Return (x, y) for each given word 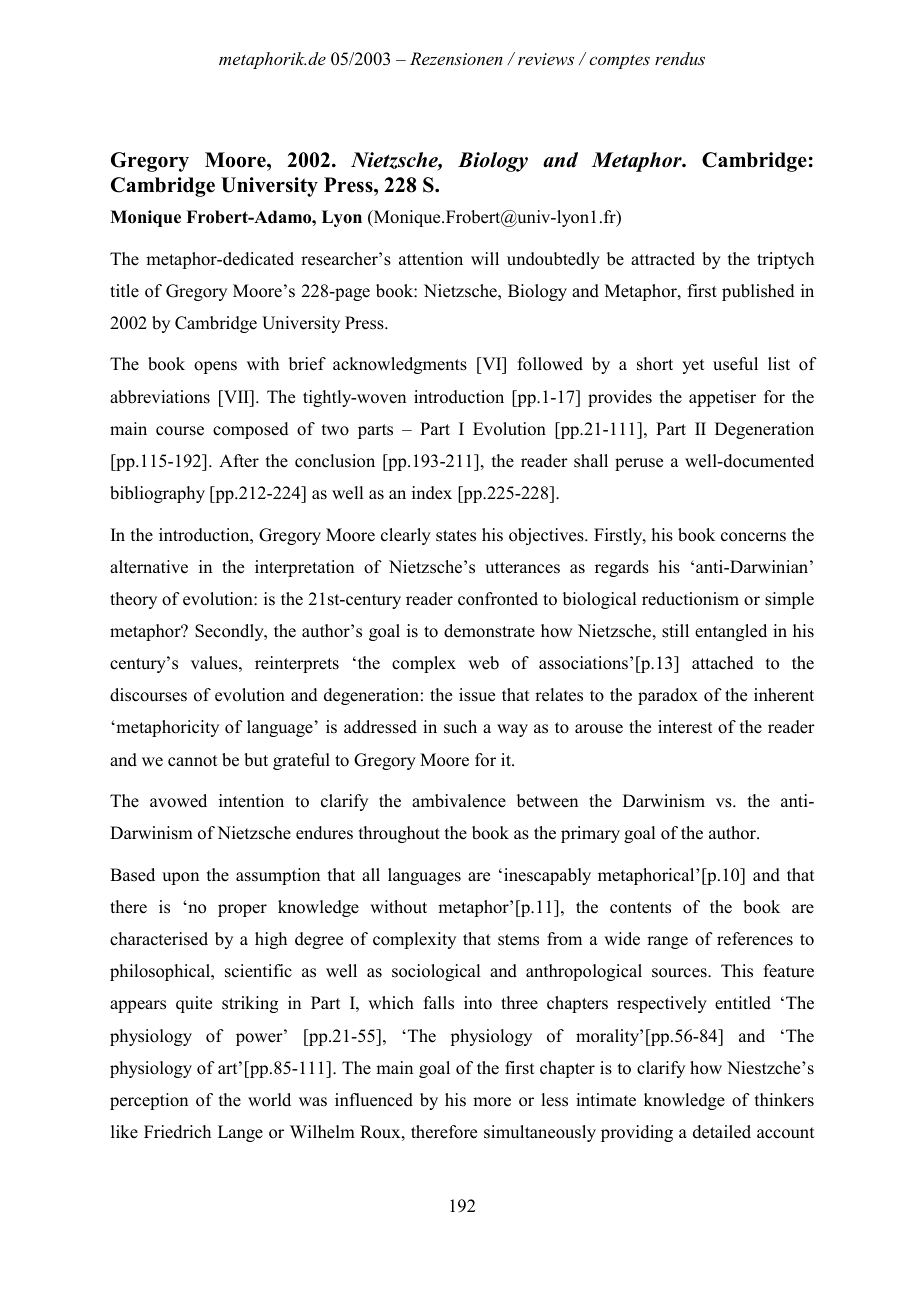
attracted (663, 259)
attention (431, 259)
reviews (546, 59)
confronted (498, 599)
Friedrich (177, 1132)
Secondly (230, 632)
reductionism (690, 599)
